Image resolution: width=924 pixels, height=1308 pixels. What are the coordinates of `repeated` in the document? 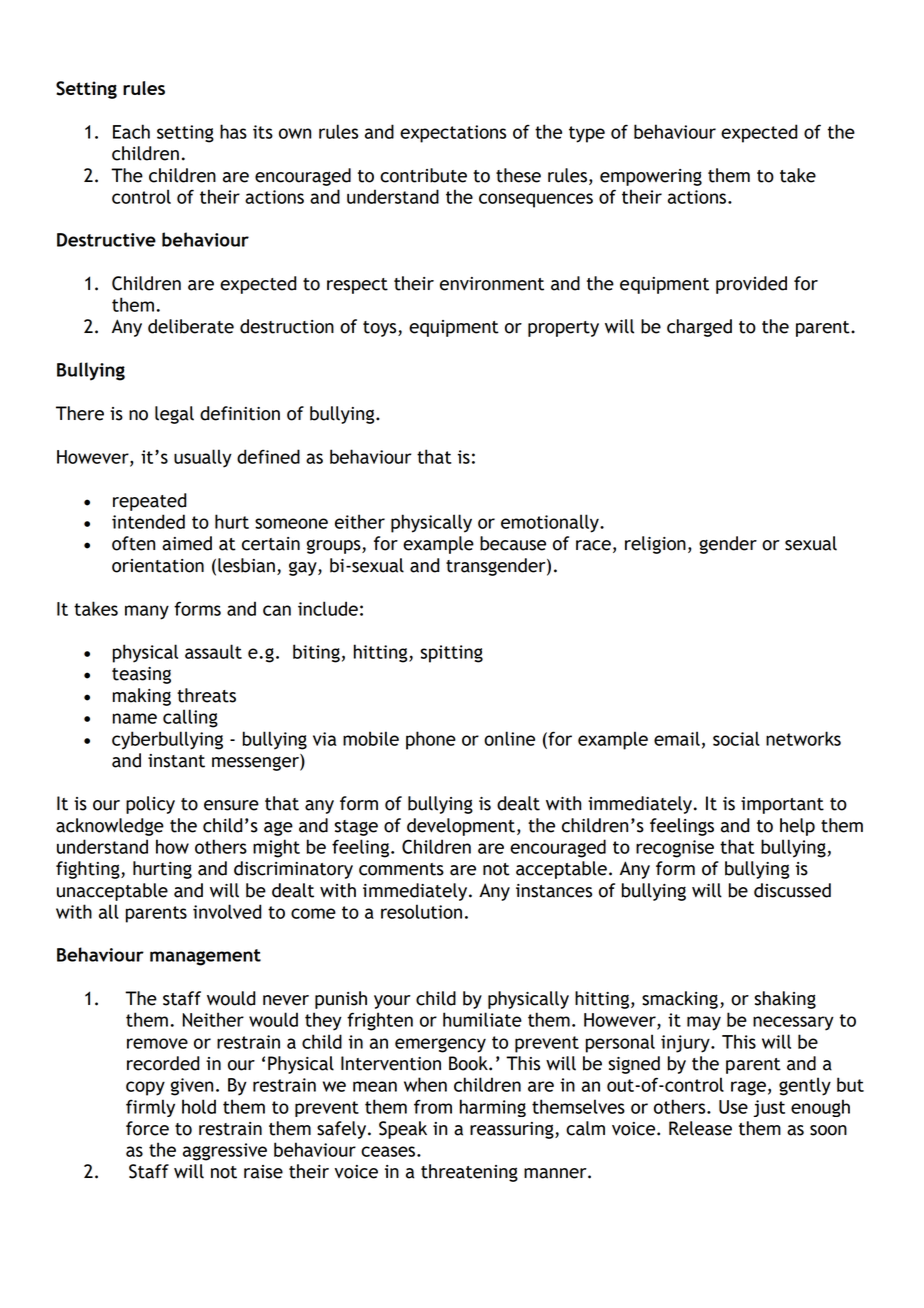 It's located at (150, 502).
